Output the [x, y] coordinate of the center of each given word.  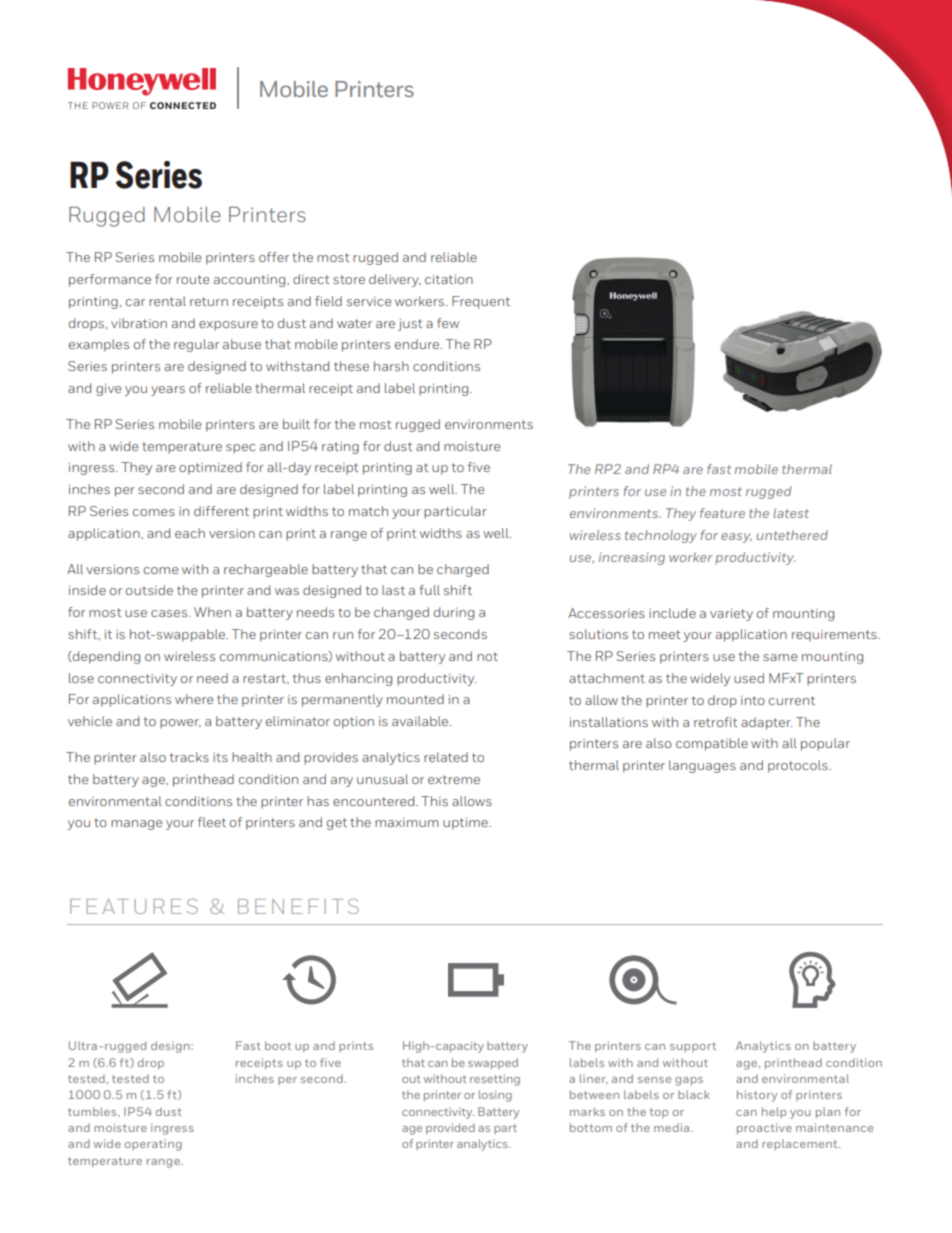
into [753, 700]
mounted [415, 699]
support [693, 1047]
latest [791, 513]
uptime [466, 824]
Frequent [481, 302]
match [368, 511]
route [193, 279]
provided [450, 1128]
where [194, 699]
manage [136, 825]
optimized [210, 468]
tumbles [93, 1111]
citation [449, 279]
